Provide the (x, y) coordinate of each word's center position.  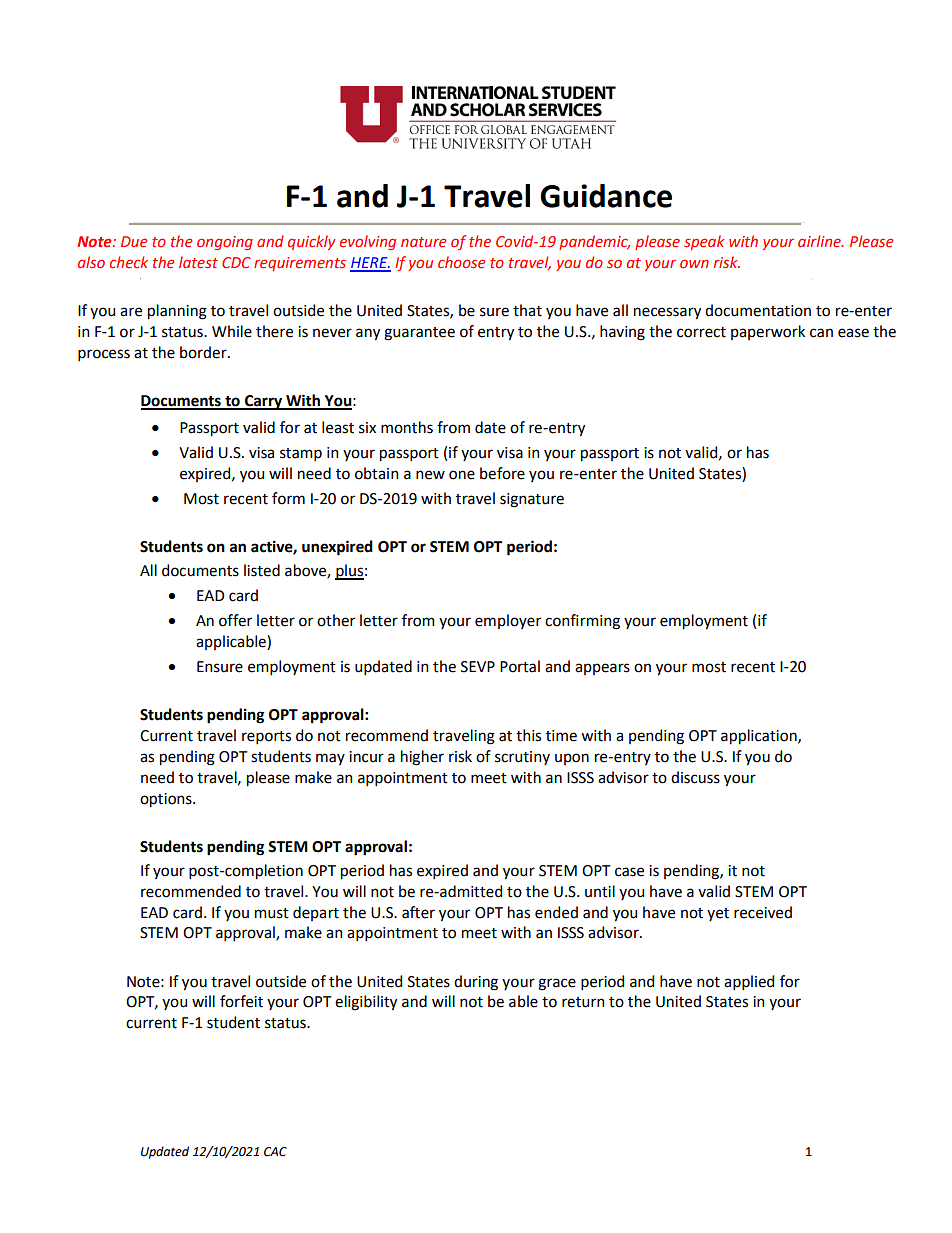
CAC (275, 1152)
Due (134, 241)
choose (461, 262)
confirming (582, 622)
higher (422, 758)
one (462, 475)
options (167, 800)
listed (262, 570)
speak (704, 242)
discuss (695, 777)
